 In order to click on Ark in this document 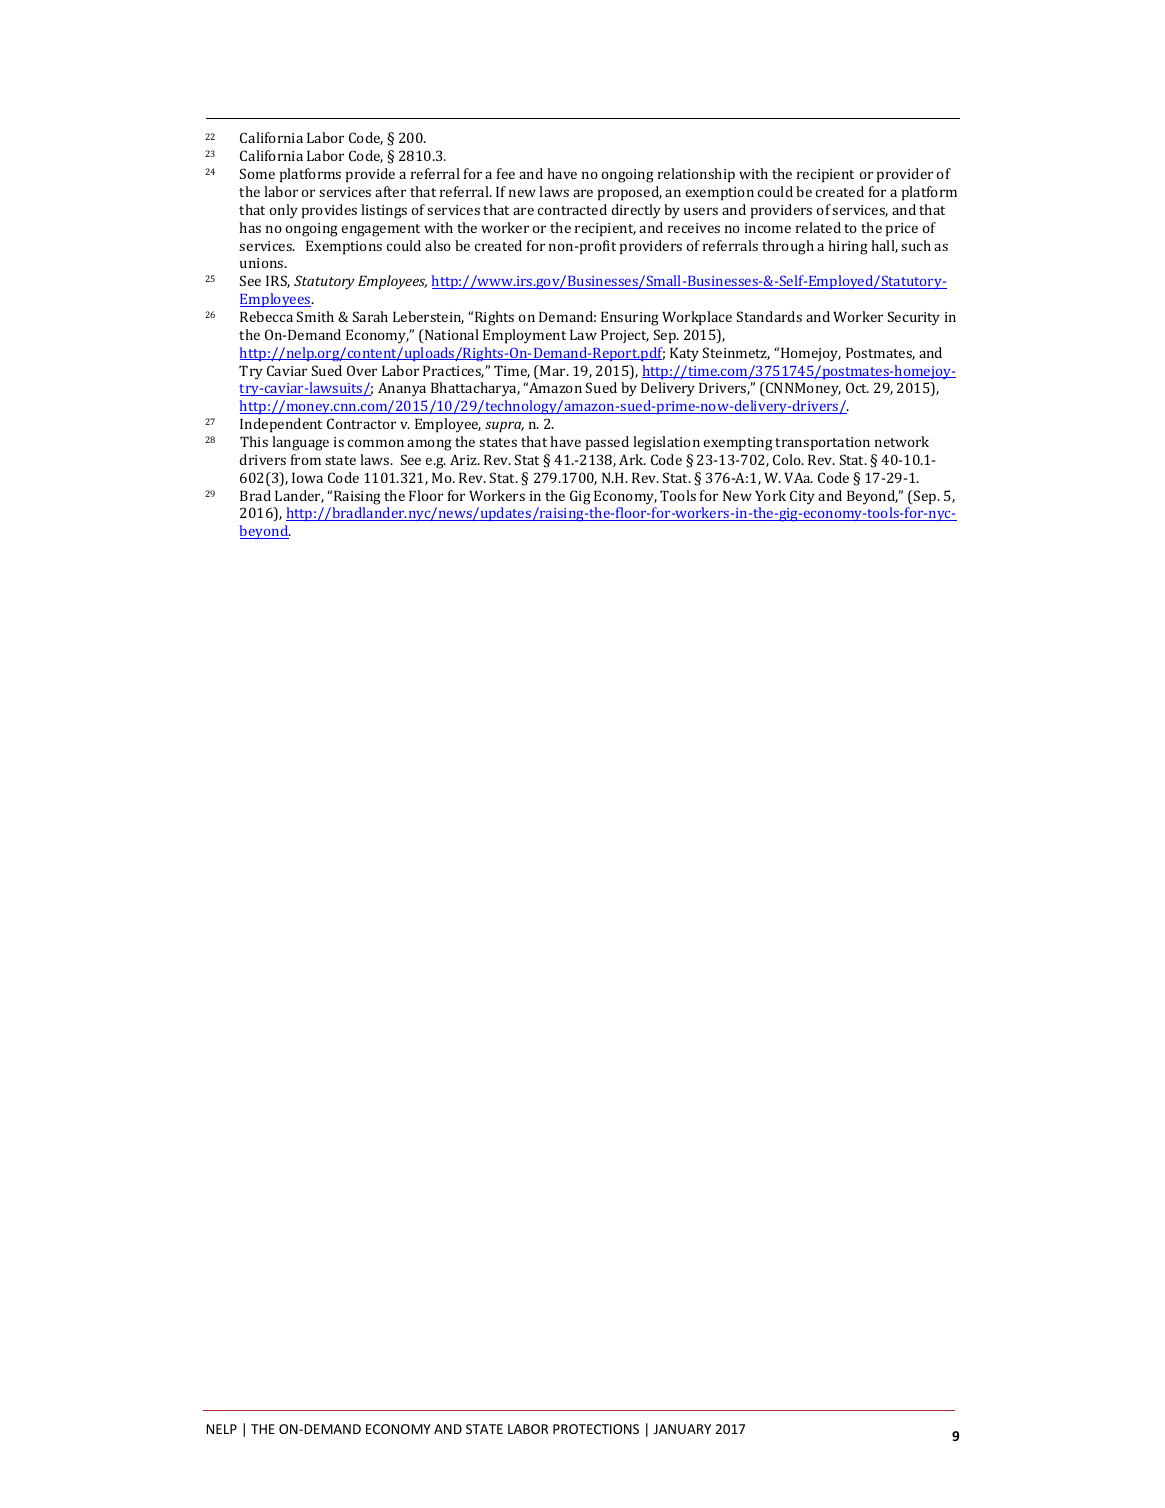, I will do `click(632, 459)`.
